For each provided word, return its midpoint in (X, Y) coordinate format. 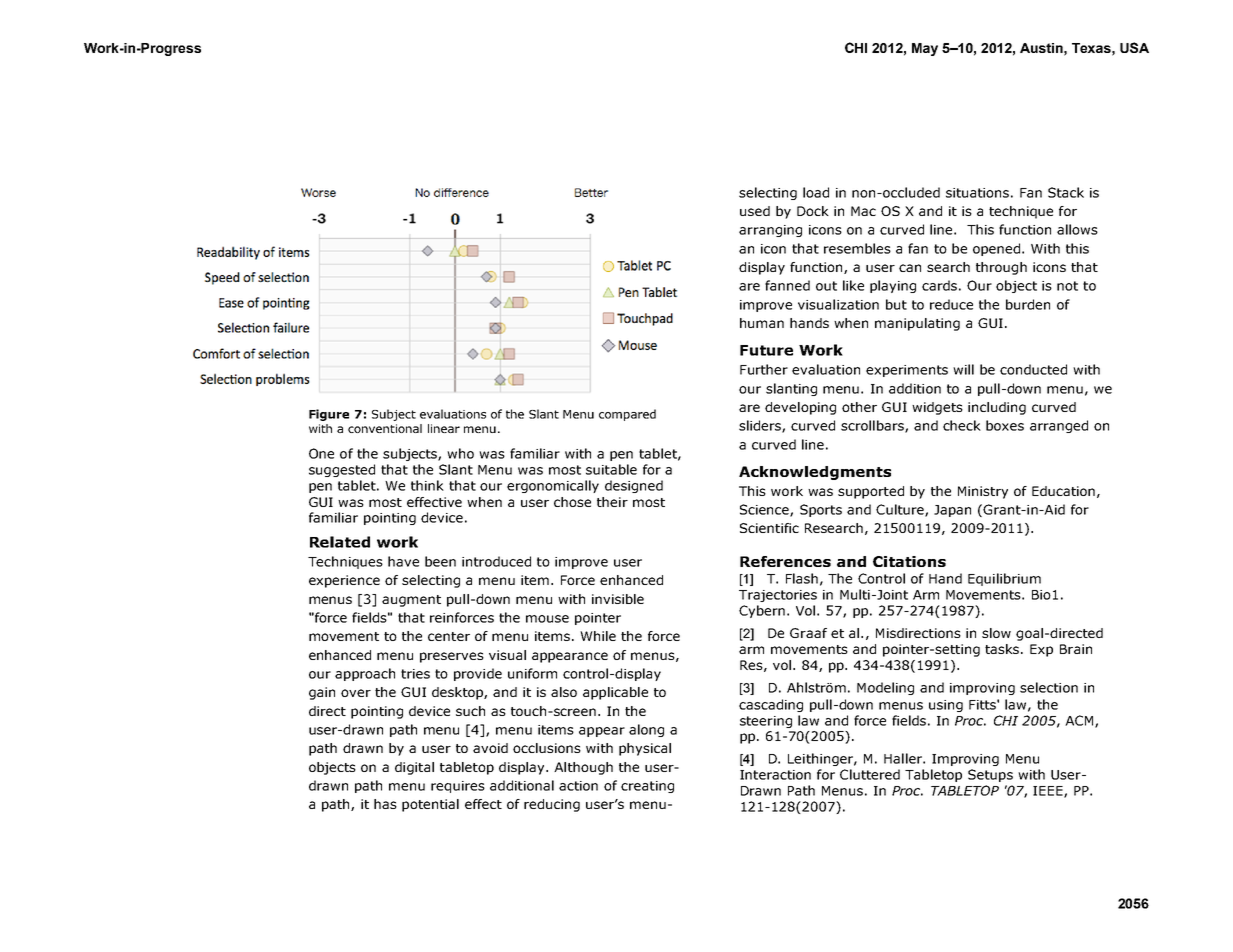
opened (996, 249)
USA (1134, 47)
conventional (385, 428)
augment (411, 601)
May (925, 49)
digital (414, 768)
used (755, 211)
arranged (1059, 426)
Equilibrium (1004, 579)
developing (800, 408)
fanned (787, 285)
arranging (770, 231)
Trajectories (778, 596)
